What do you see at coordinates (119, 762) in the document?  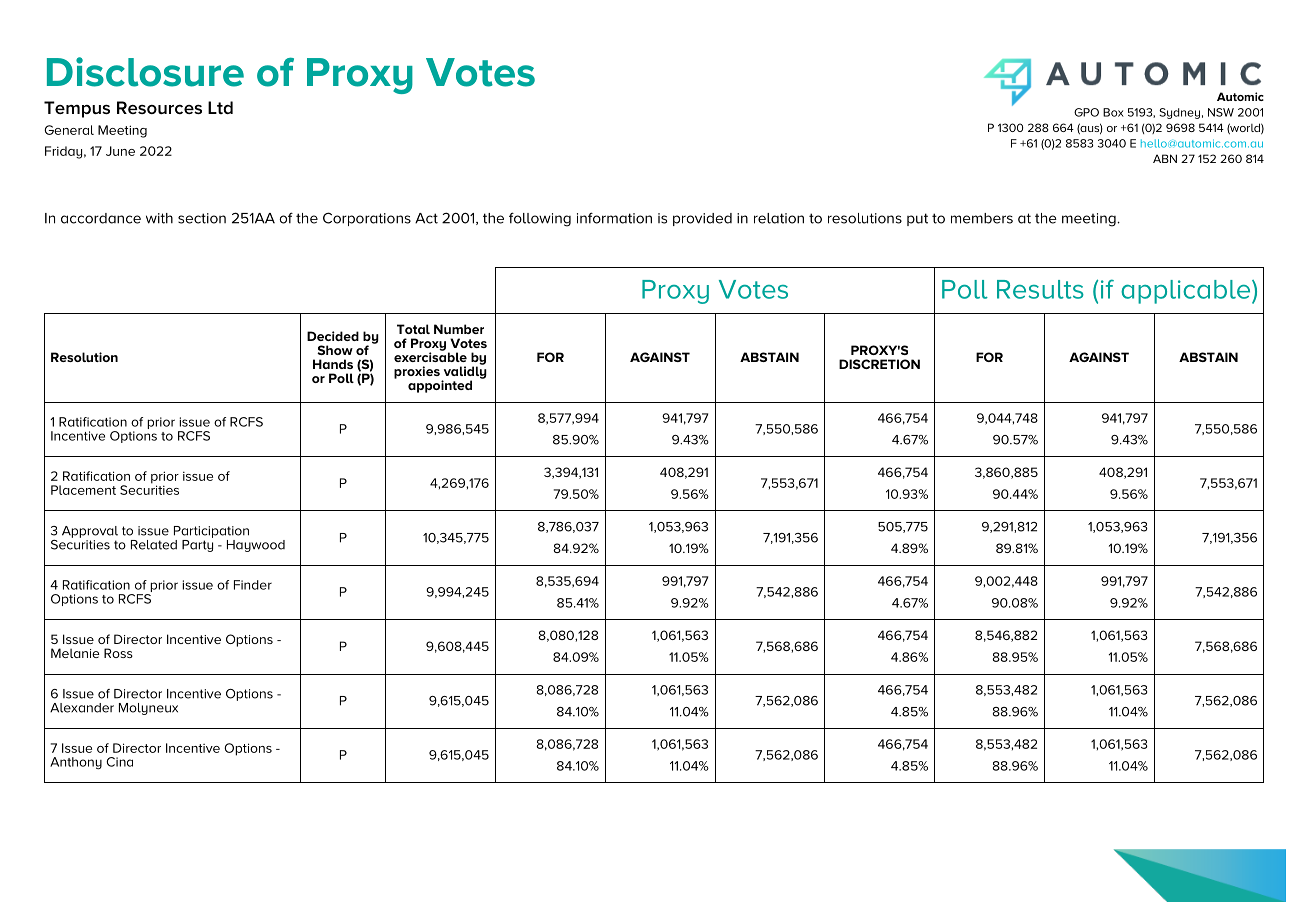 I see `Cina` at bounding box center [119, 762].
